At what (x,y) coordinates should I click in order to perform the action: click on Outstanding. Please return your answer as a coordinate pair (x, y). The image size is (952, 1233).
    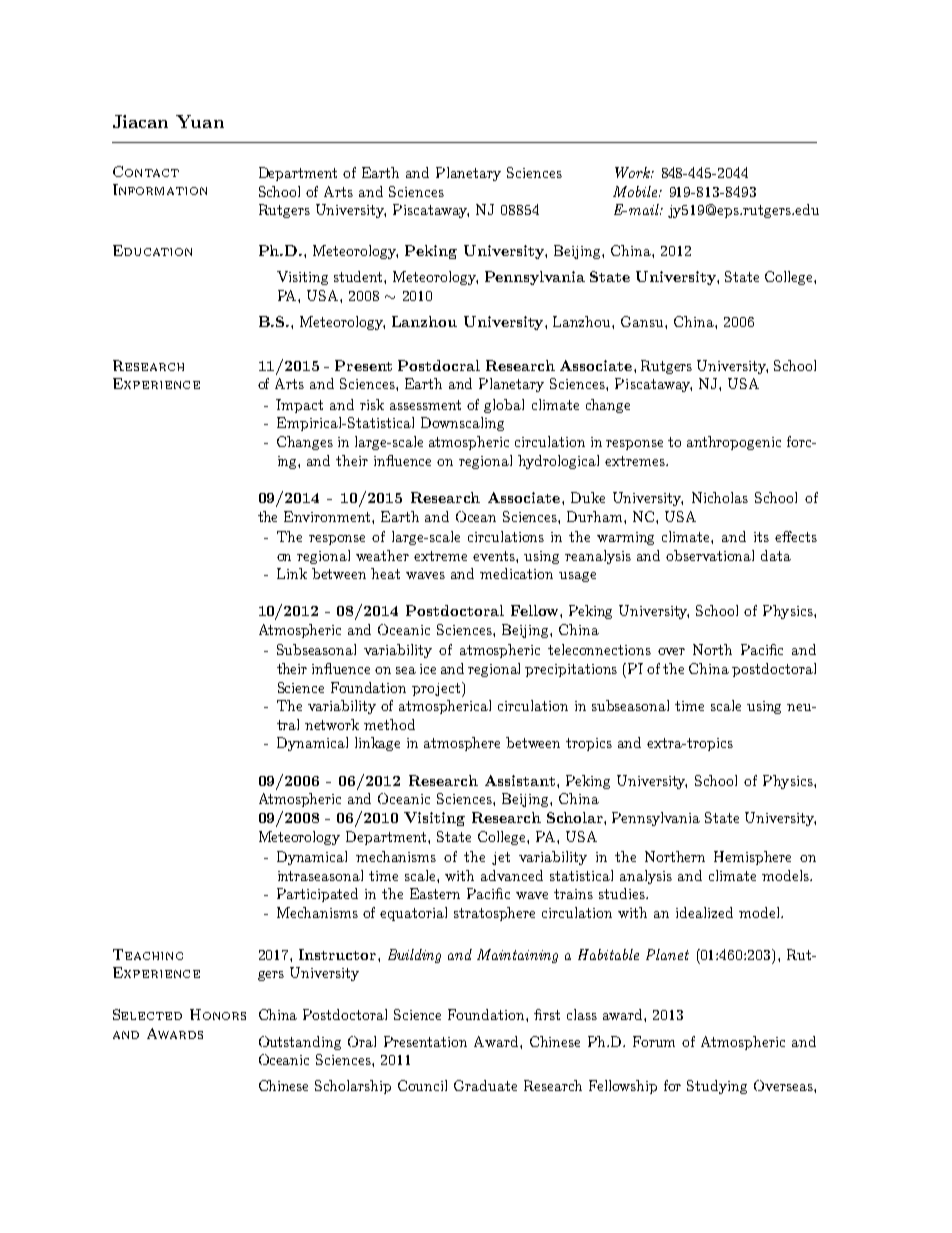
    Looking at the image, I should click on (300, 1043).
